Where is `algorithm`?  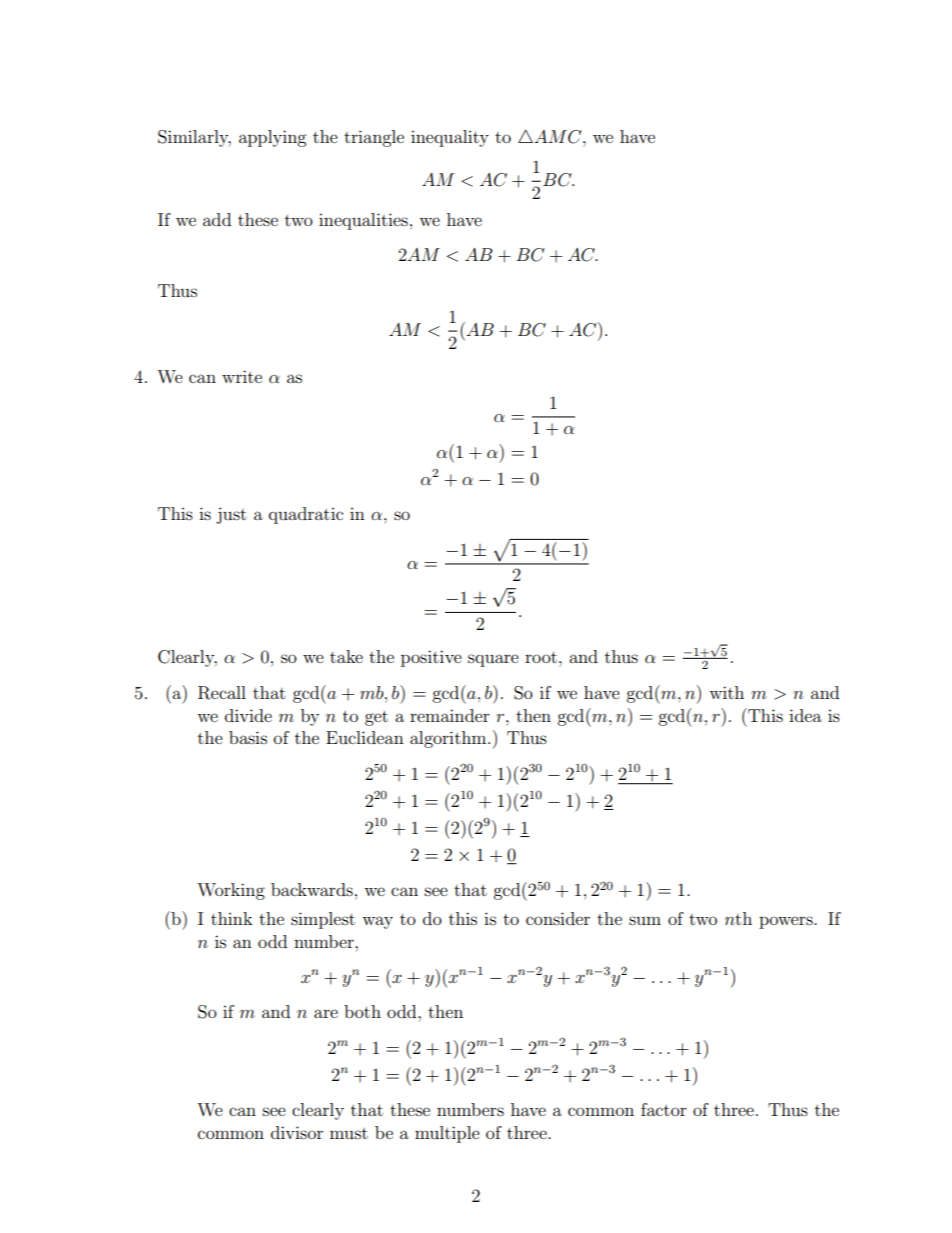
algorithm is located at coordinates (449, 739).
